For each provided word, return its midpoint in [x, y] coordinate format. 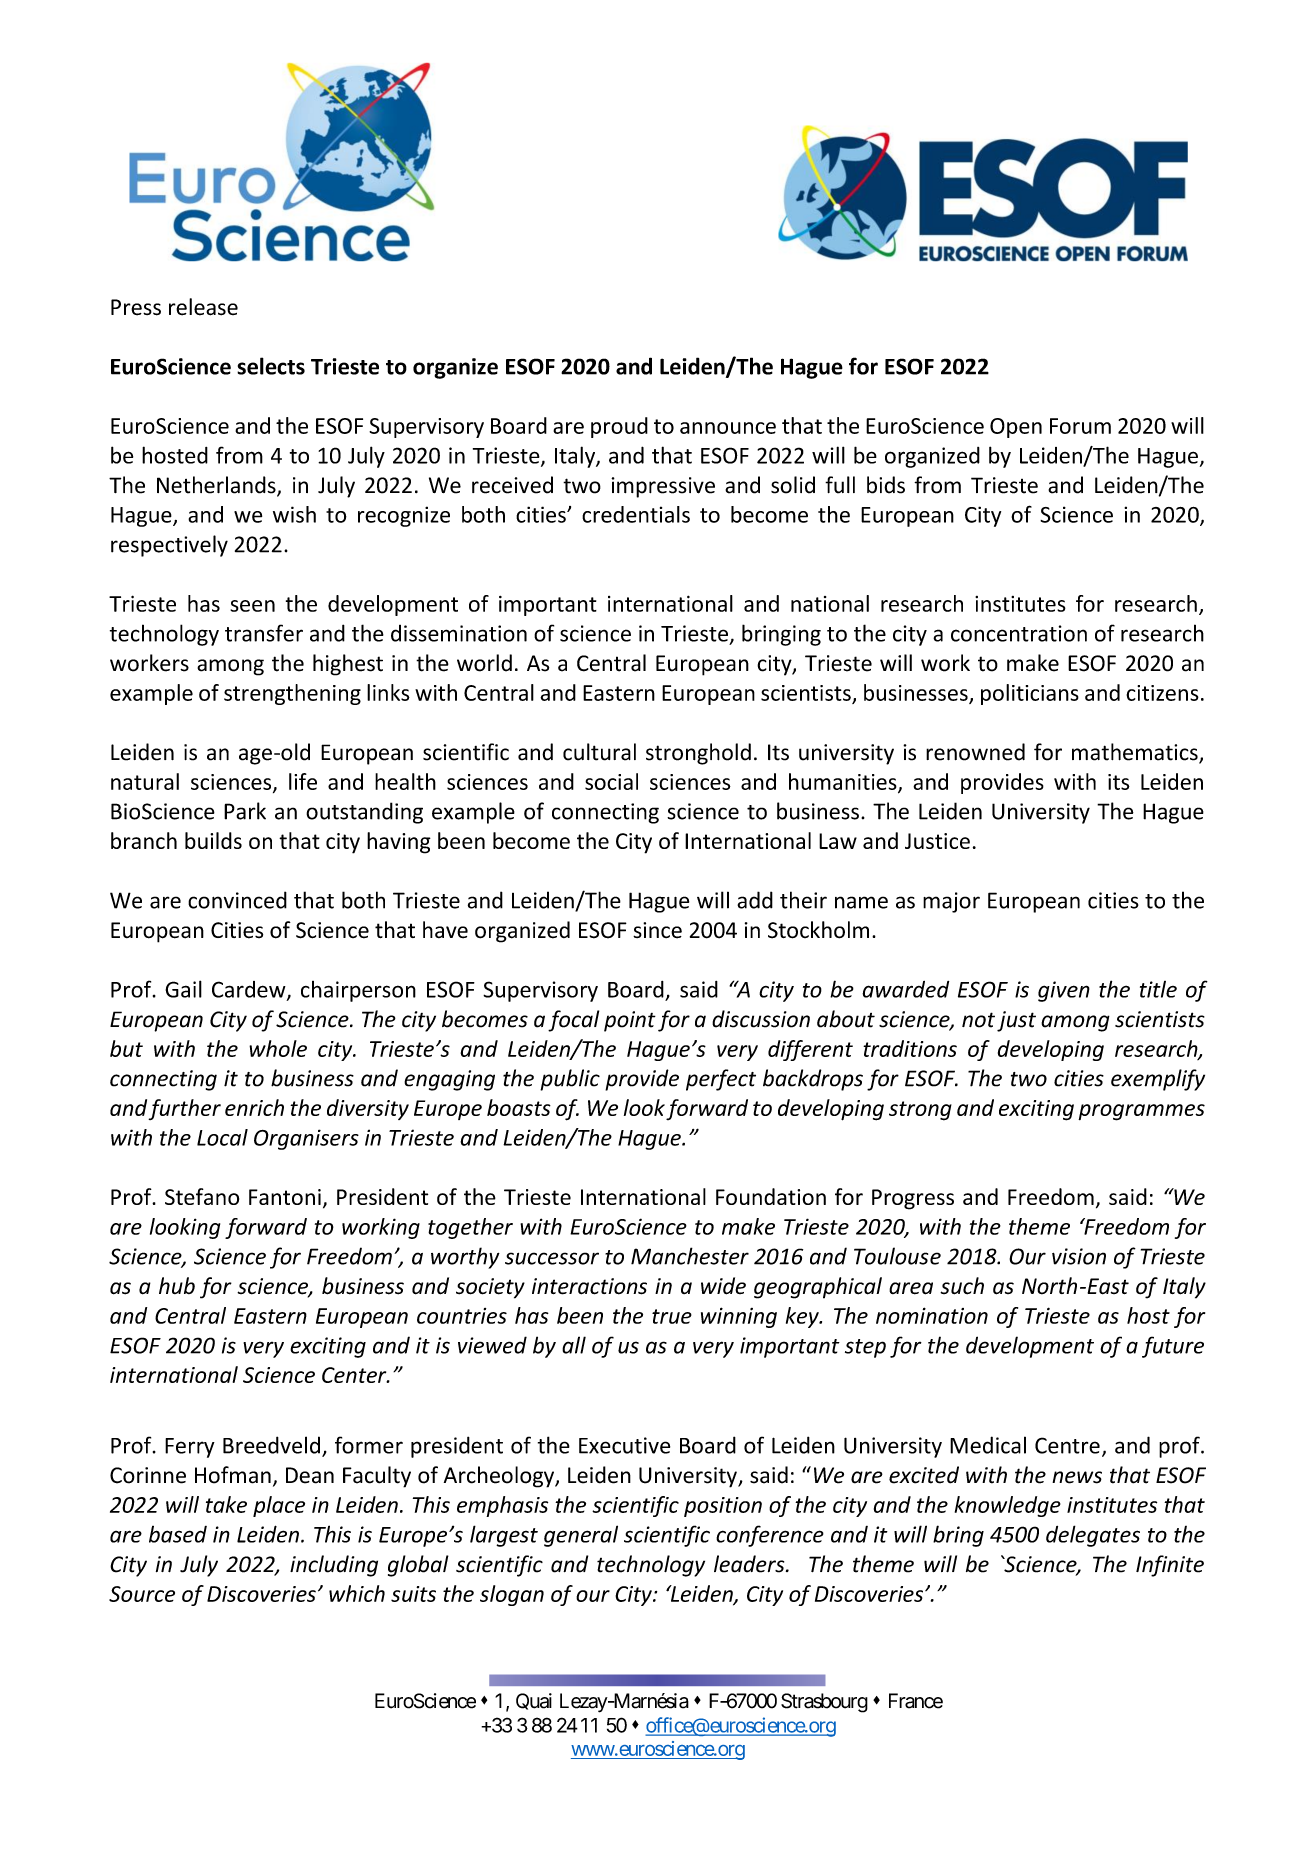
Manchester [690, 1256]
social [611, 781]
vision [1079, 1256]
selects [271, 366]
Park [245, 811]
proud [619, 427]
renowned [975, 752]
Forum [1080, 426]
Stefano [202, 1196]
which [357, 1593]
